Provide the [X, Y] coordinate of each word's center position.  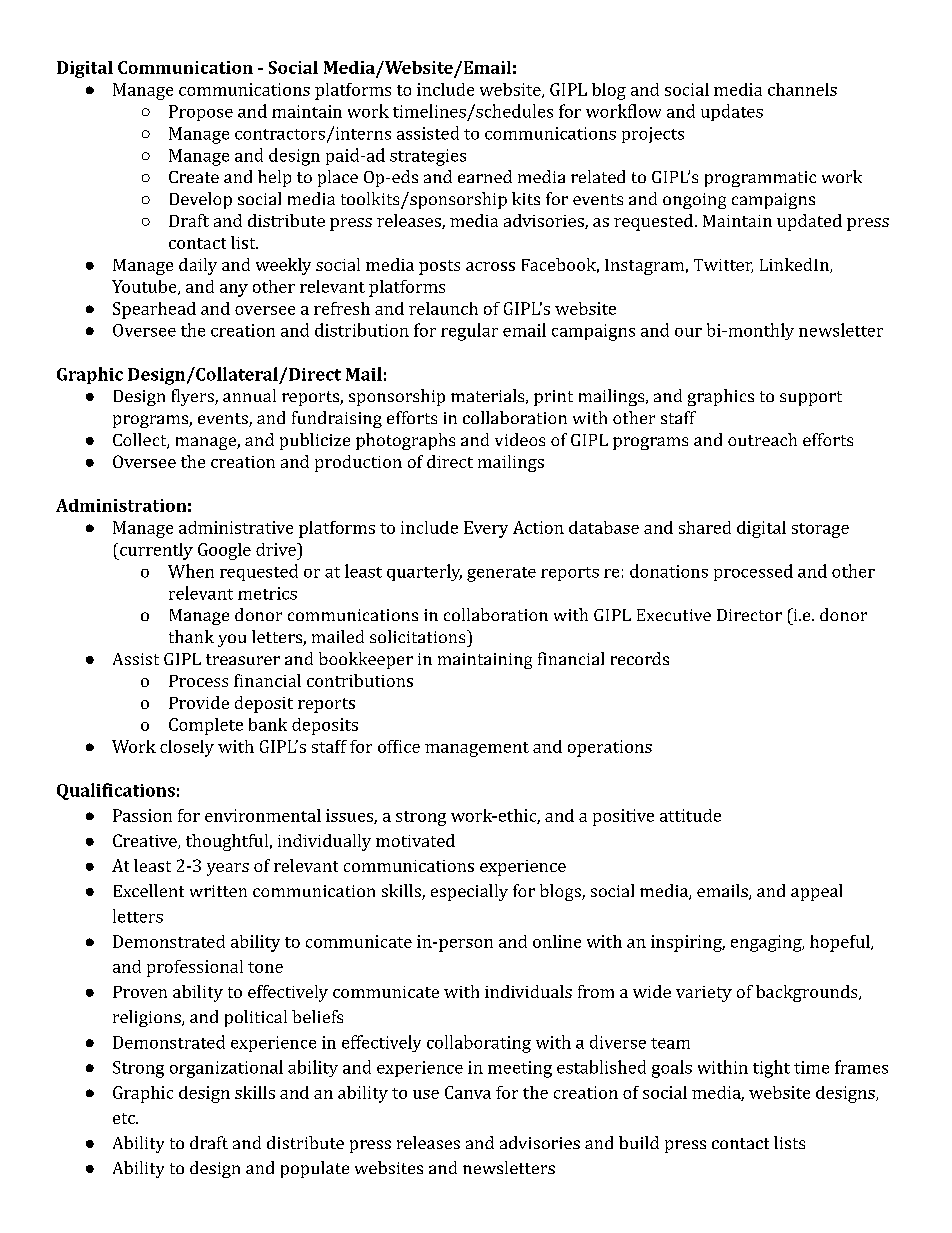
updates [732, 112]
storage [820, 530]
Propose [201, 113]
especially [469, 892]
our [688, 332]
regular [469, 332]
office [399, 746]
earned [485, 176]
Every [486, 529]
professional [195, 968]
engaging [767, 943]
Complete [206, 726]
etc [125, 1118]
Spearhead [154, 310]
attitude [690, 815]
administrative [236, 527]
